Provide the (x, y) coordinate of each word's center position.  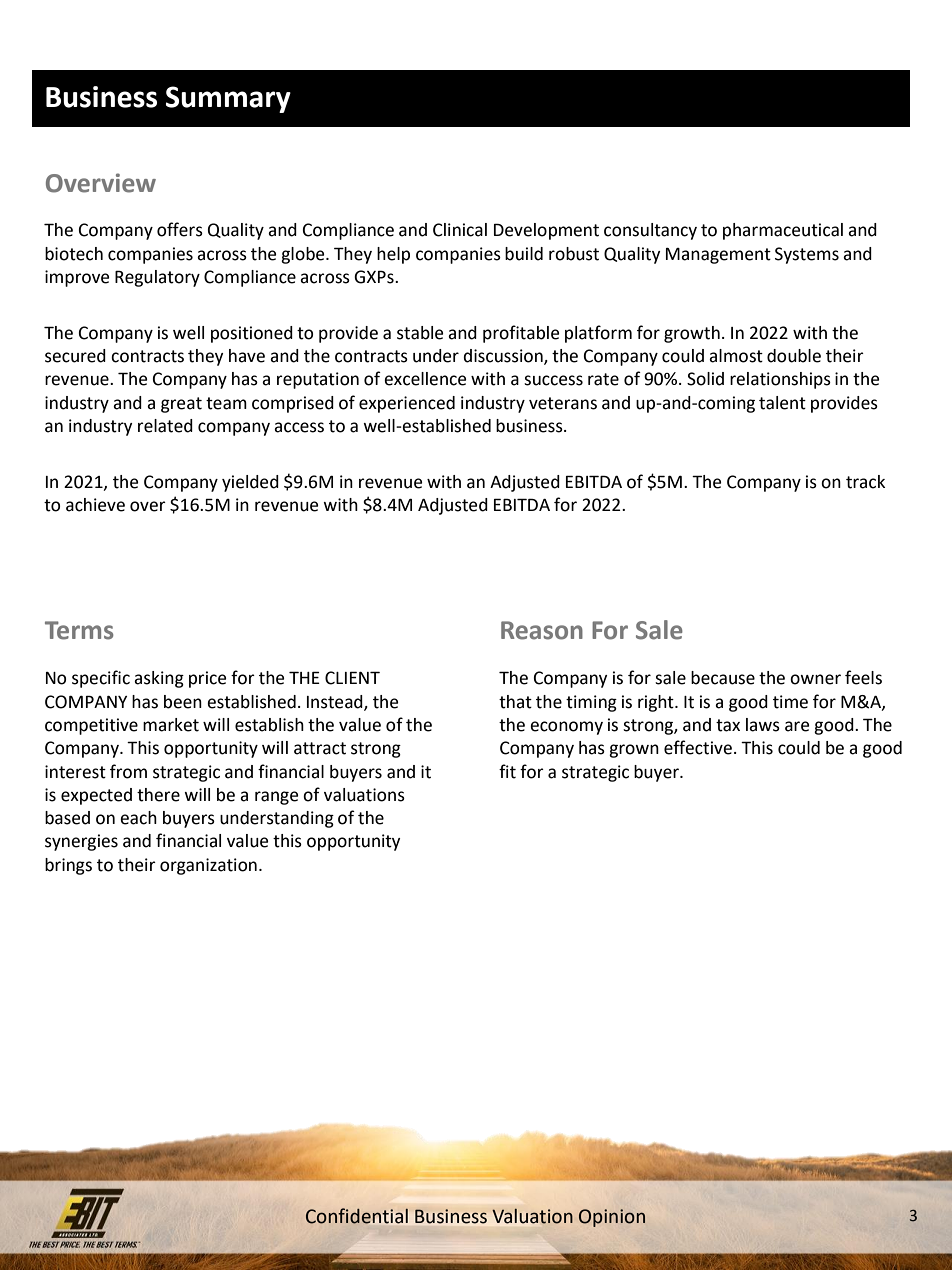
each (138, 818)
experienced (407, 404)
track (865, 482)
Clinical (460, 230)
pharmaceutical (783, 231)
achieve (95, 505)
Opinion (612, 1218)
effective (698, 747)
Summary (228, 99)
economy (566, 728)
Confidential (357, 1216)
